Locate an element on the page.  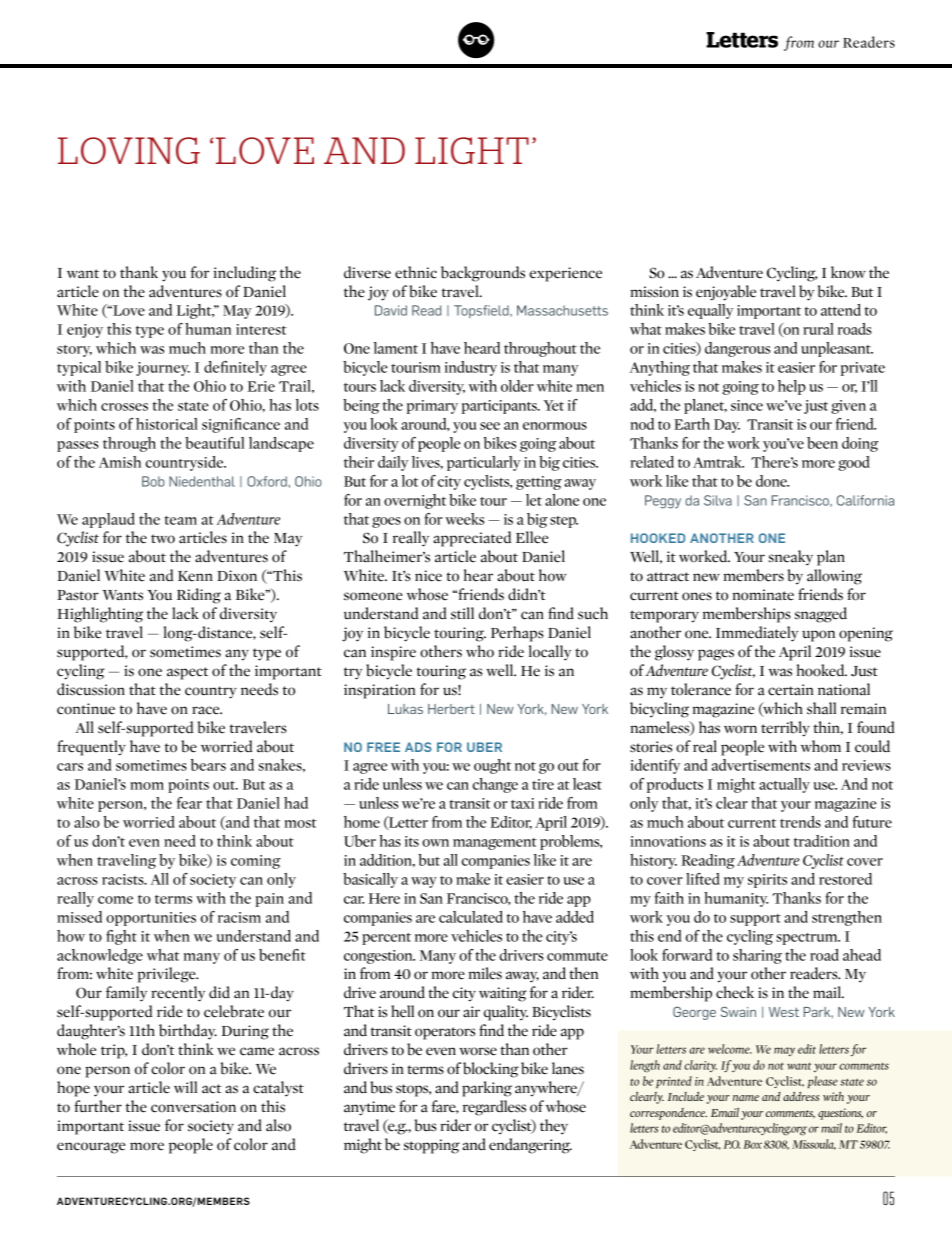
LOVING is located at coordinates (129, 150).
